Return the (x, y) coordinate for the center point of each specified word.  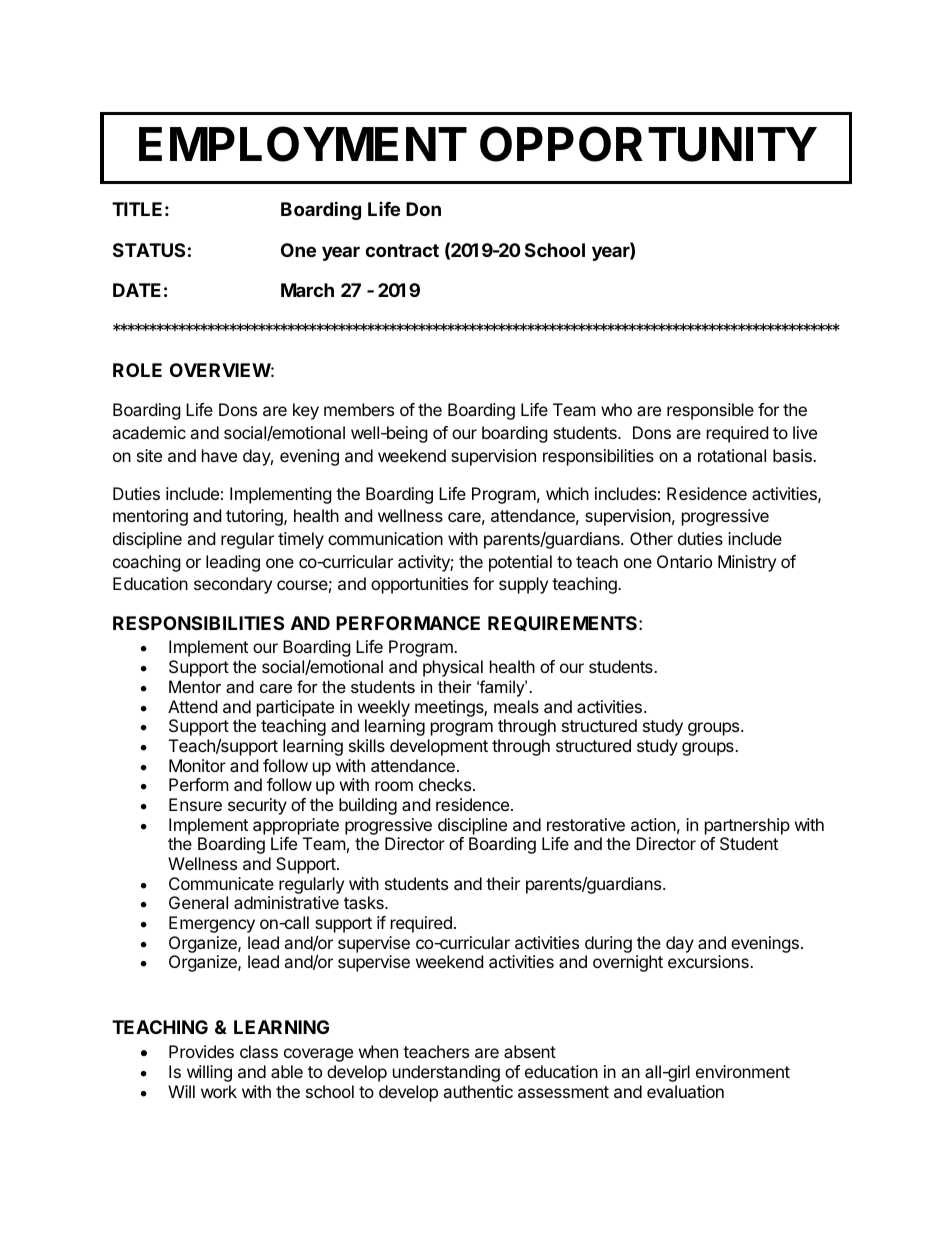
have (219, 455)
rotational (732, 455)
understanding (446, 1073)
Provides (201, 1051)
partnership (747, 826)
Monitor (197, 765)
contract (402, 250)
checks (445, 784)
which (567, 493)
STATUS (149, 250)
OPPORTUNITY (648, 144)
